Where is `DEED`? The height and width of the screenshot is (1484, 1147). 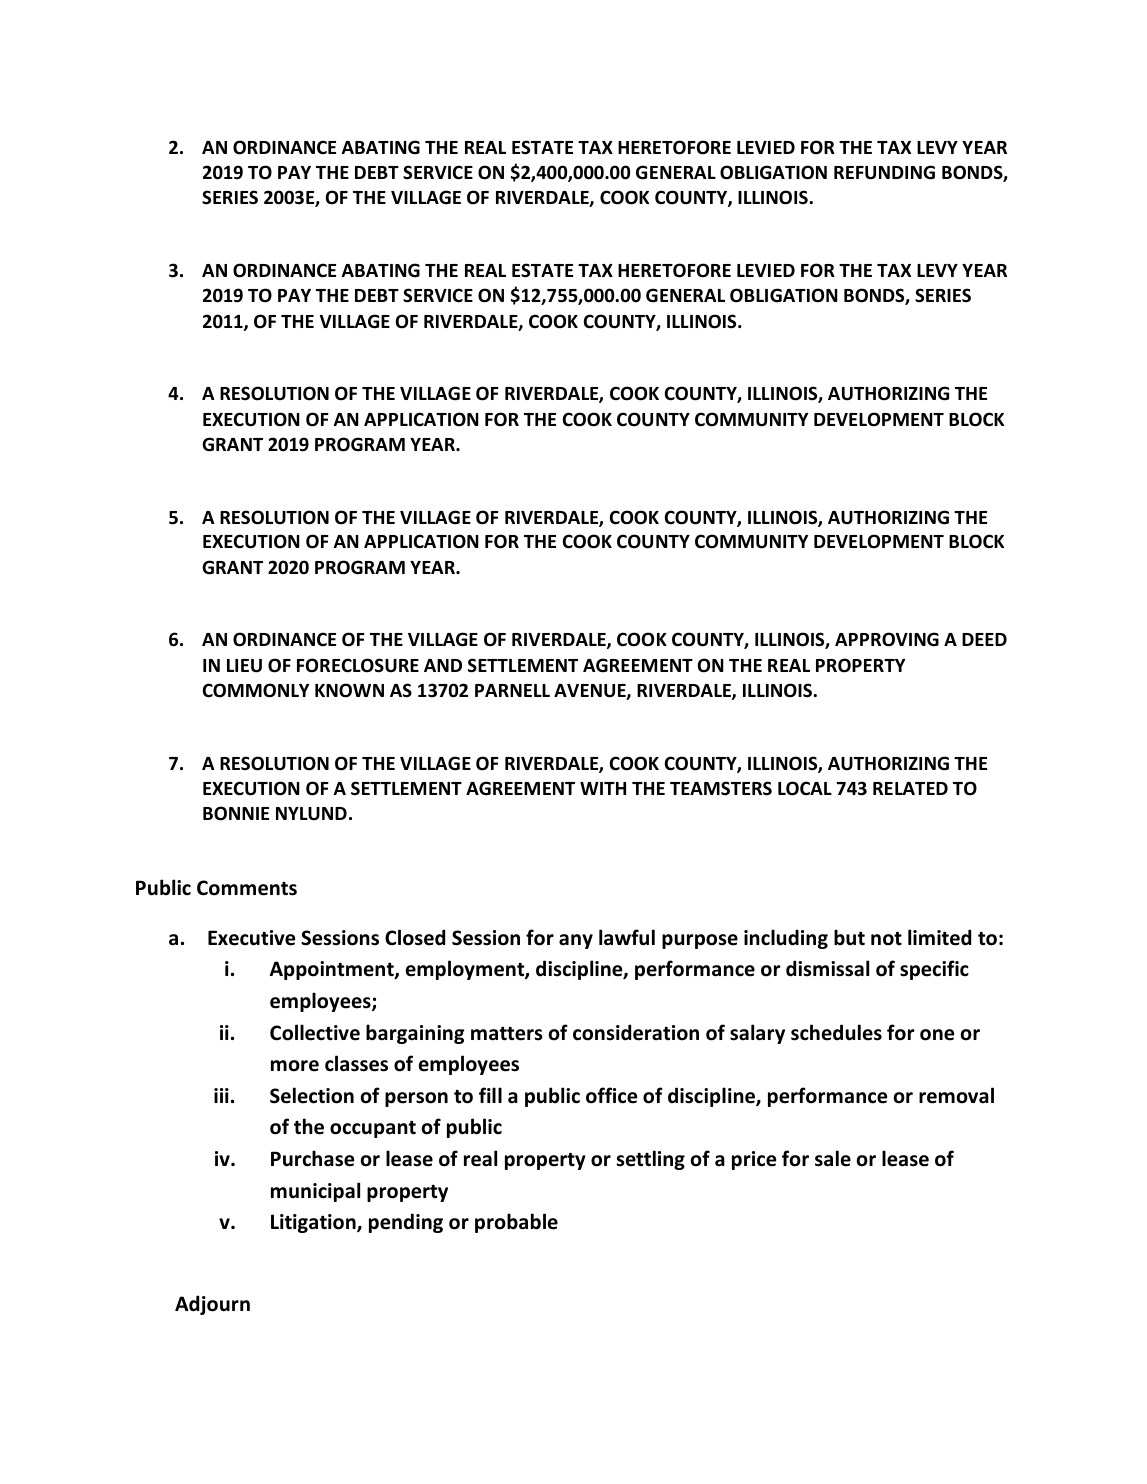 DEED is located at coordinates (984, 639).
